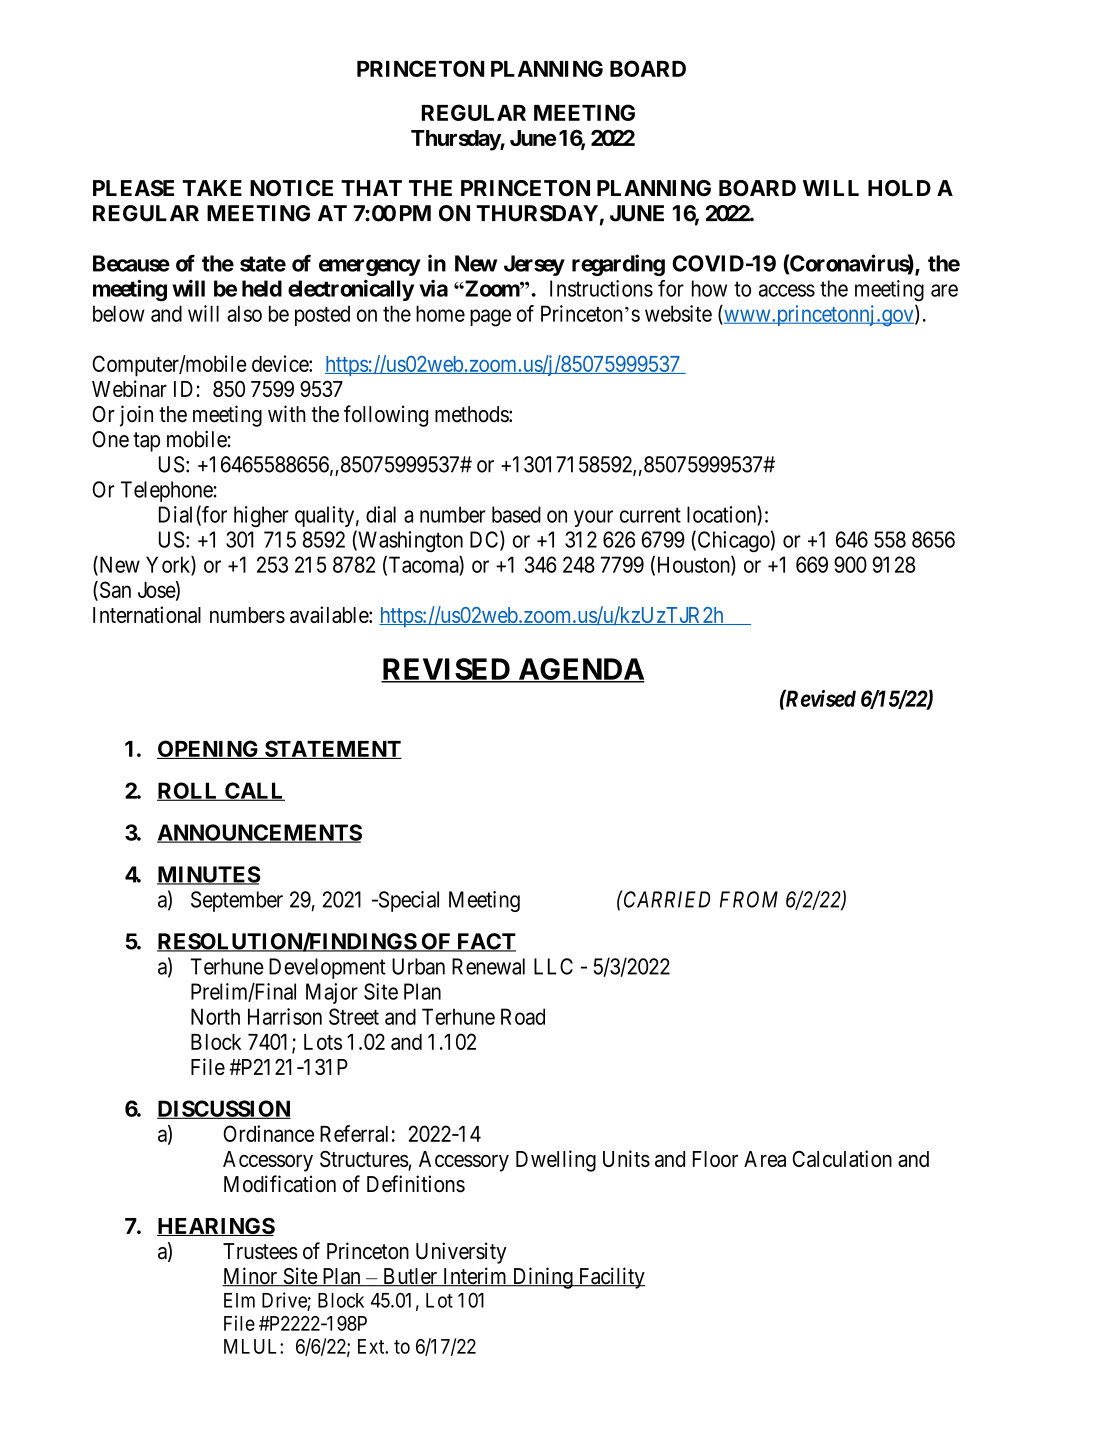 This screenshot has height=1441, width=1113. What do you see at coordinates (212, 188) in the screenshot?
I see `TAKE` at bounding box center [212, 188].
